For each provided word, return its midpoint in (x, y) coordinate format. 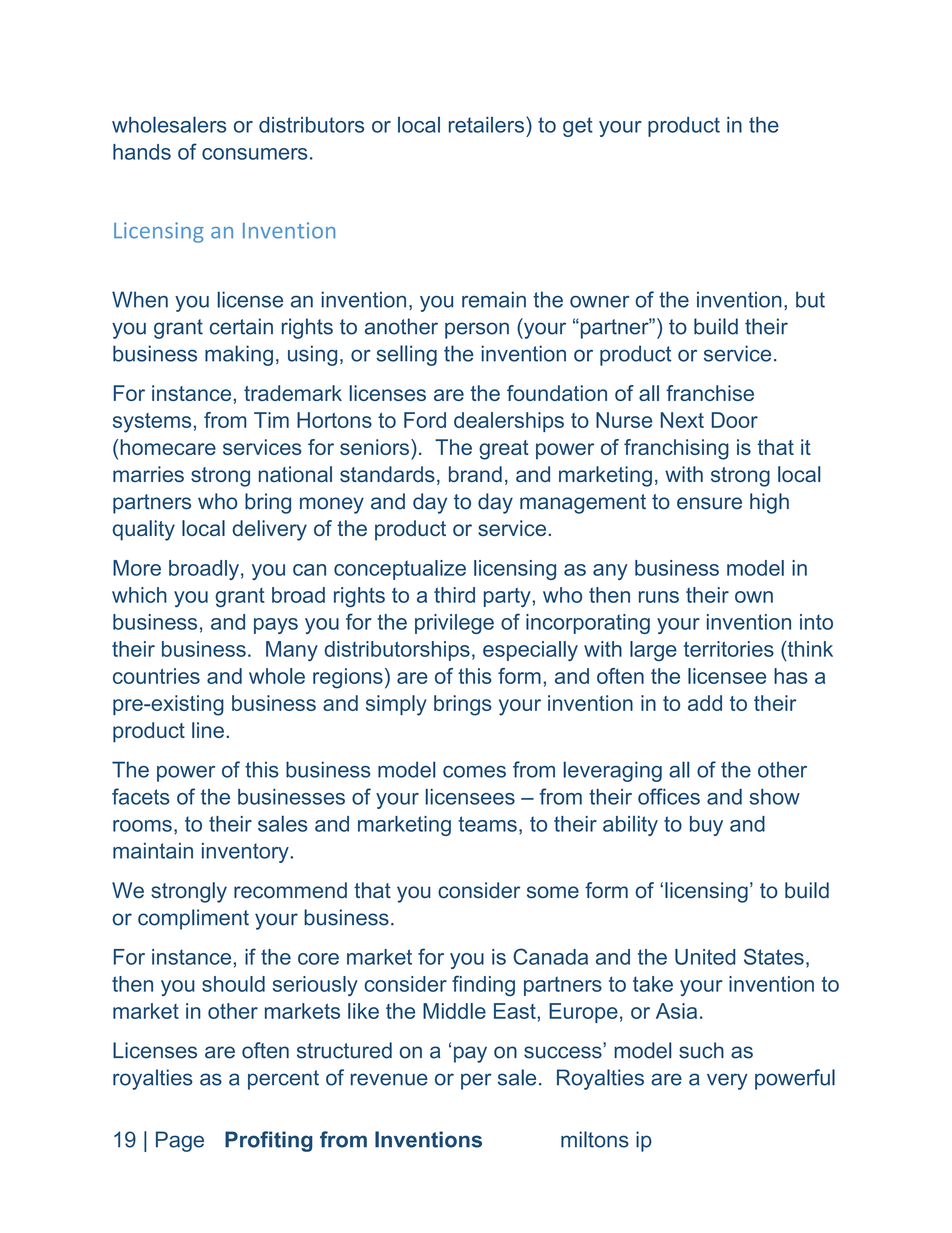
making (239, 355)
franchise (710, 393)
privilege (454, 624)
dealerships (509, 422)
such (701, 1050)
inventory (246, 853)
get (578, 127)
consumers (254, 154)
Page (180, 1141)
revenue (389, 1079)
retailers (488, 124)
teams (487, 824)
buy (706, 826)
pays (276, 626)
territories (729, 649)
